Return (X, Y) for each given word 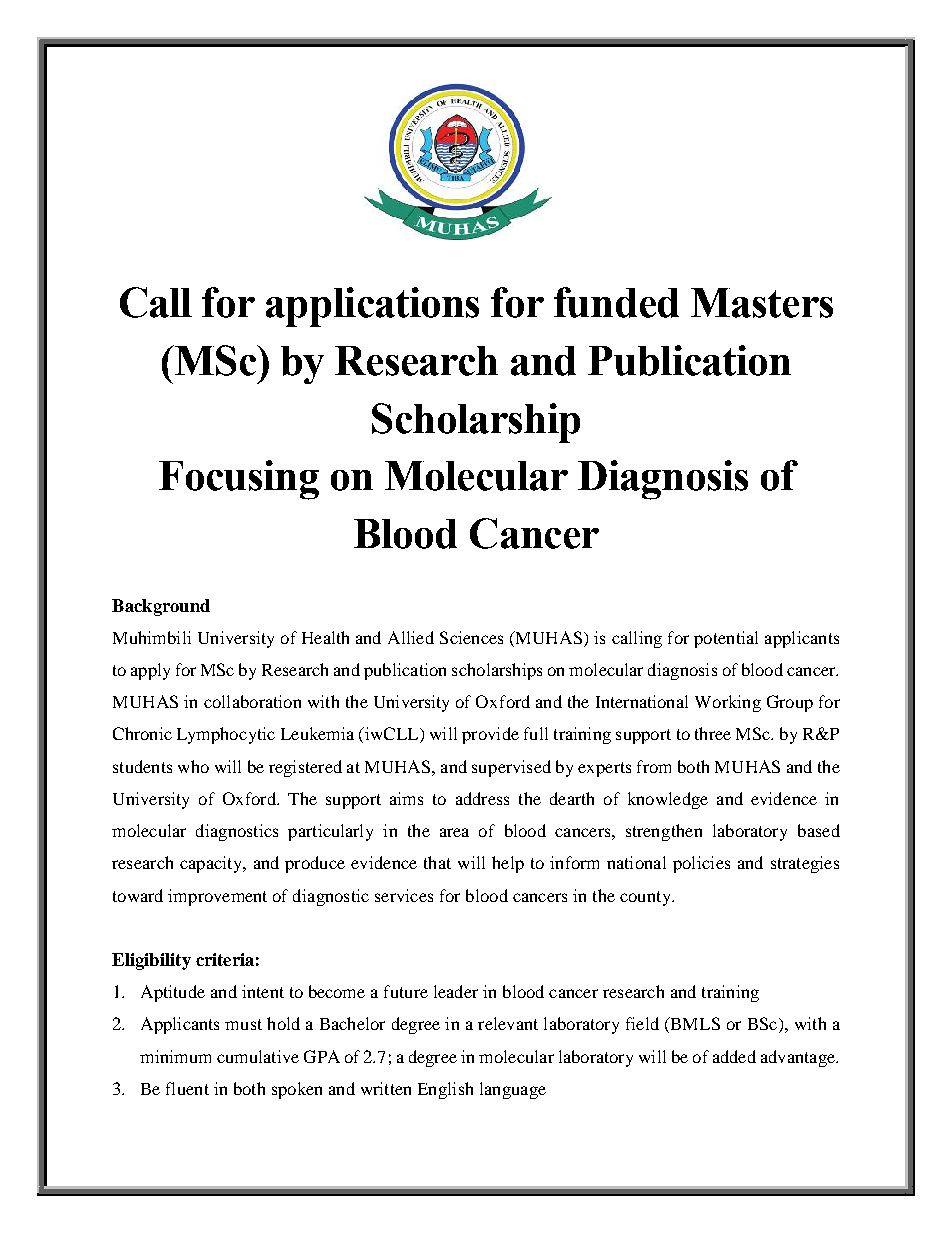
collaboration (252, 701)
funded (616, 302)
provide (490, 735)
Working (728, 703)
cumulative (258, 1056)
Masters (762, 303)
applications (372, 307)
